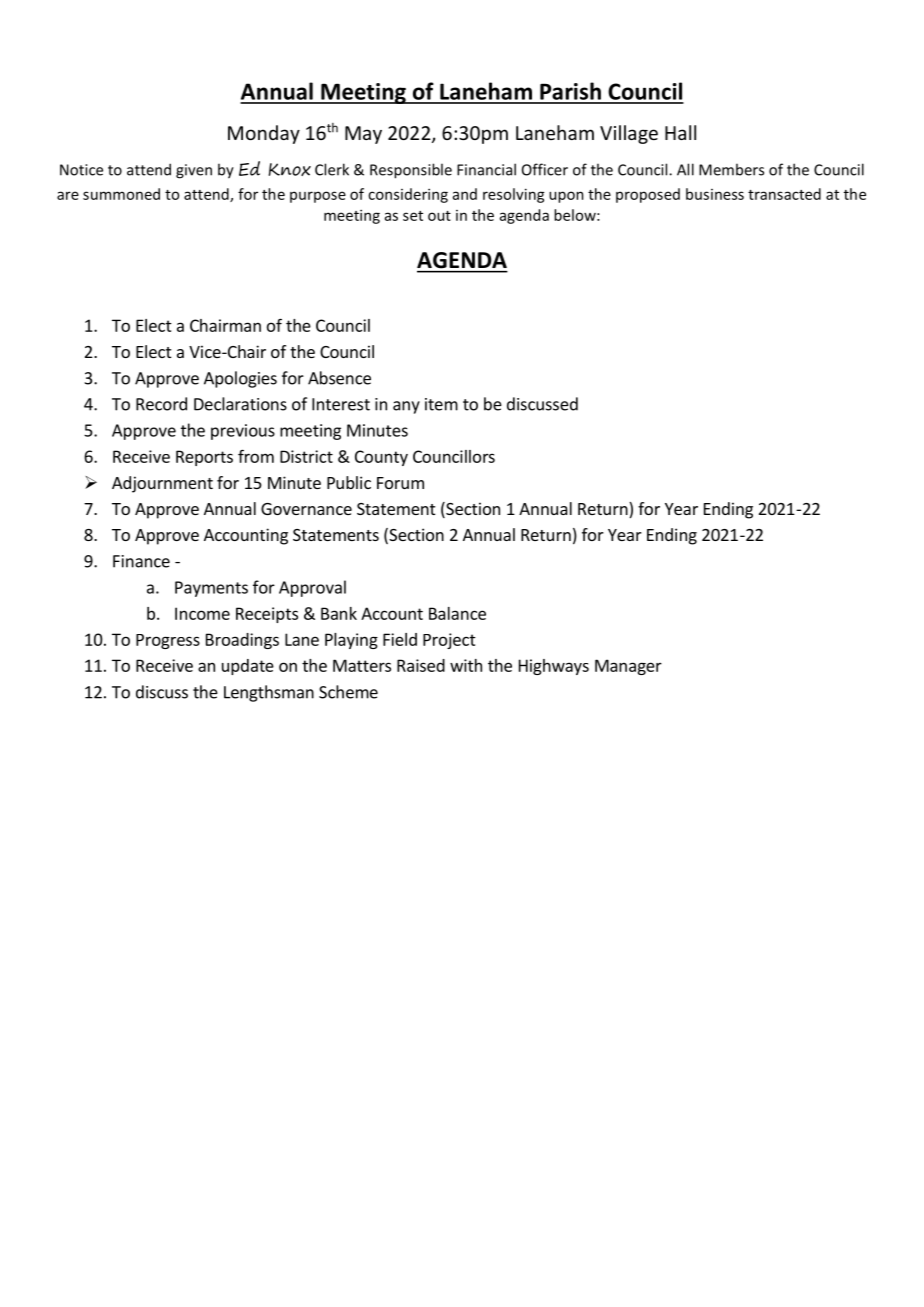 The width and height of the document is (924, 1307). I want to click on Responsible, so click(411, 171).
